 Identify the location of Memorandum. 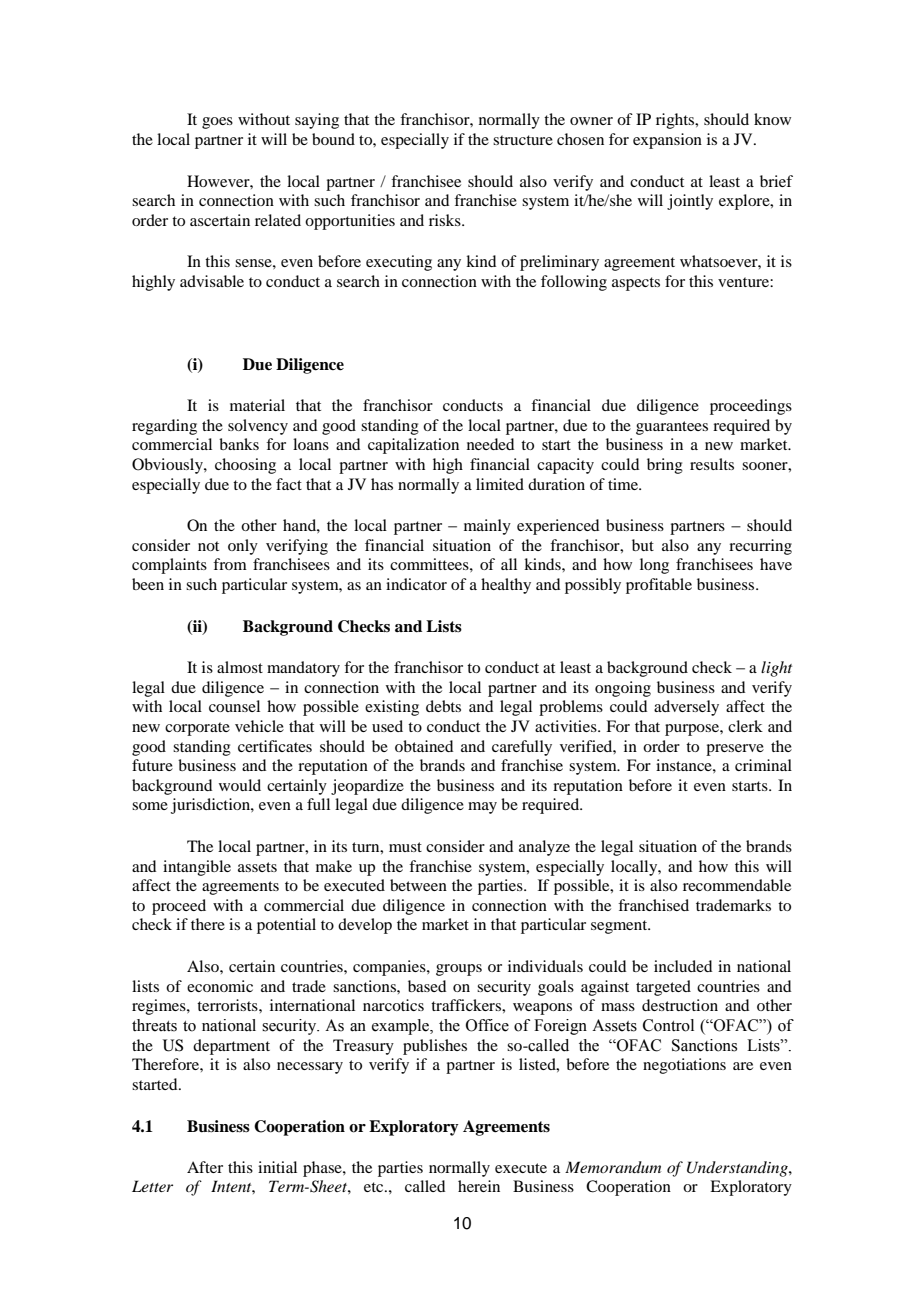
(613, 1167).
